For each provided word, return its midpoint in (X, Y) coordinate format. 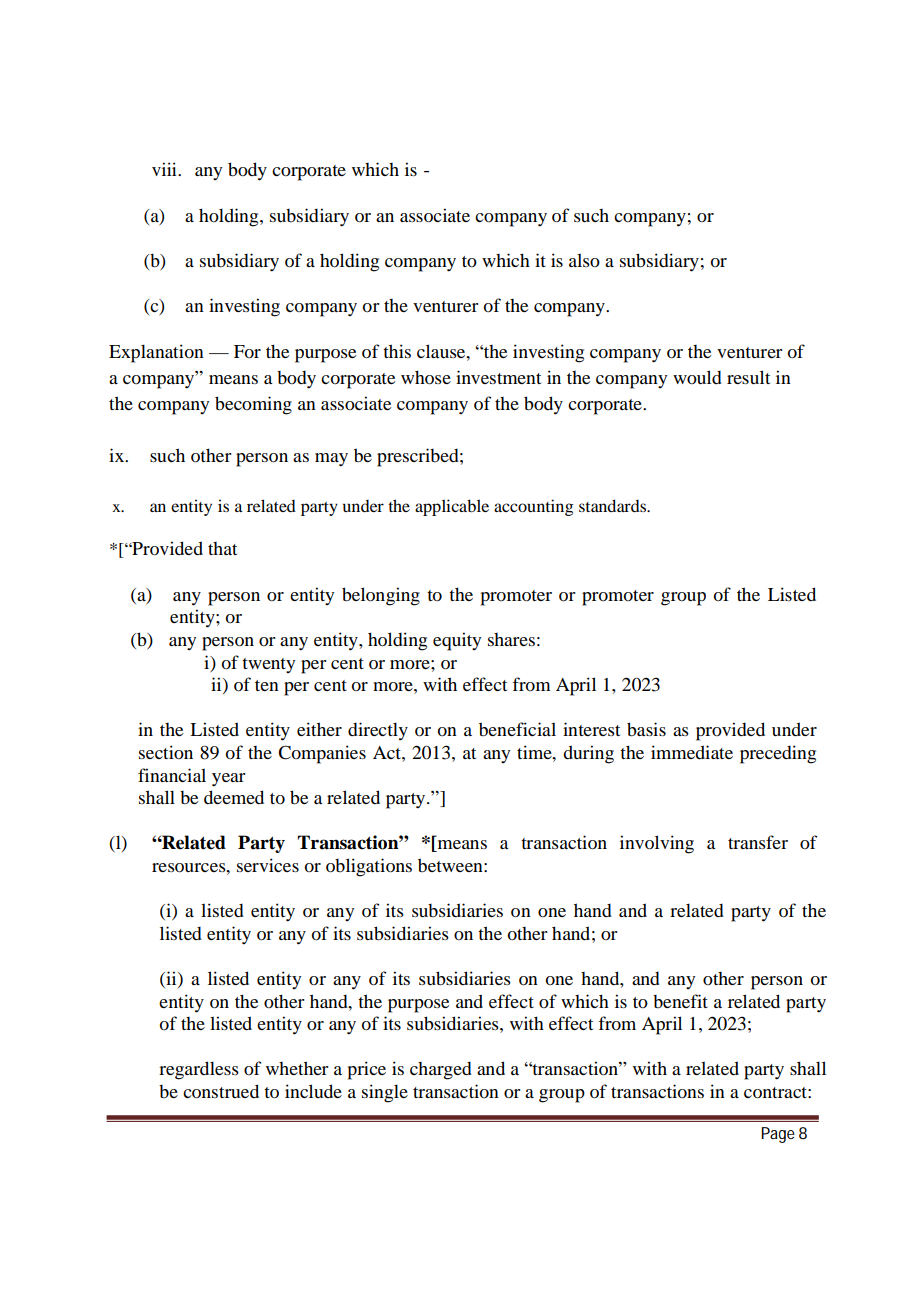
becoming (253, 405)
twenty (268, 665)
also (584, 260)
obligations (369, 867)
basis (646, 729)
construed (221, 1091)
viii (165, 169)
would (697, 377)
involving (657, 844)
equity (457, 641)
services (268, 865)
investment (498, 377)
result (748, 377)
